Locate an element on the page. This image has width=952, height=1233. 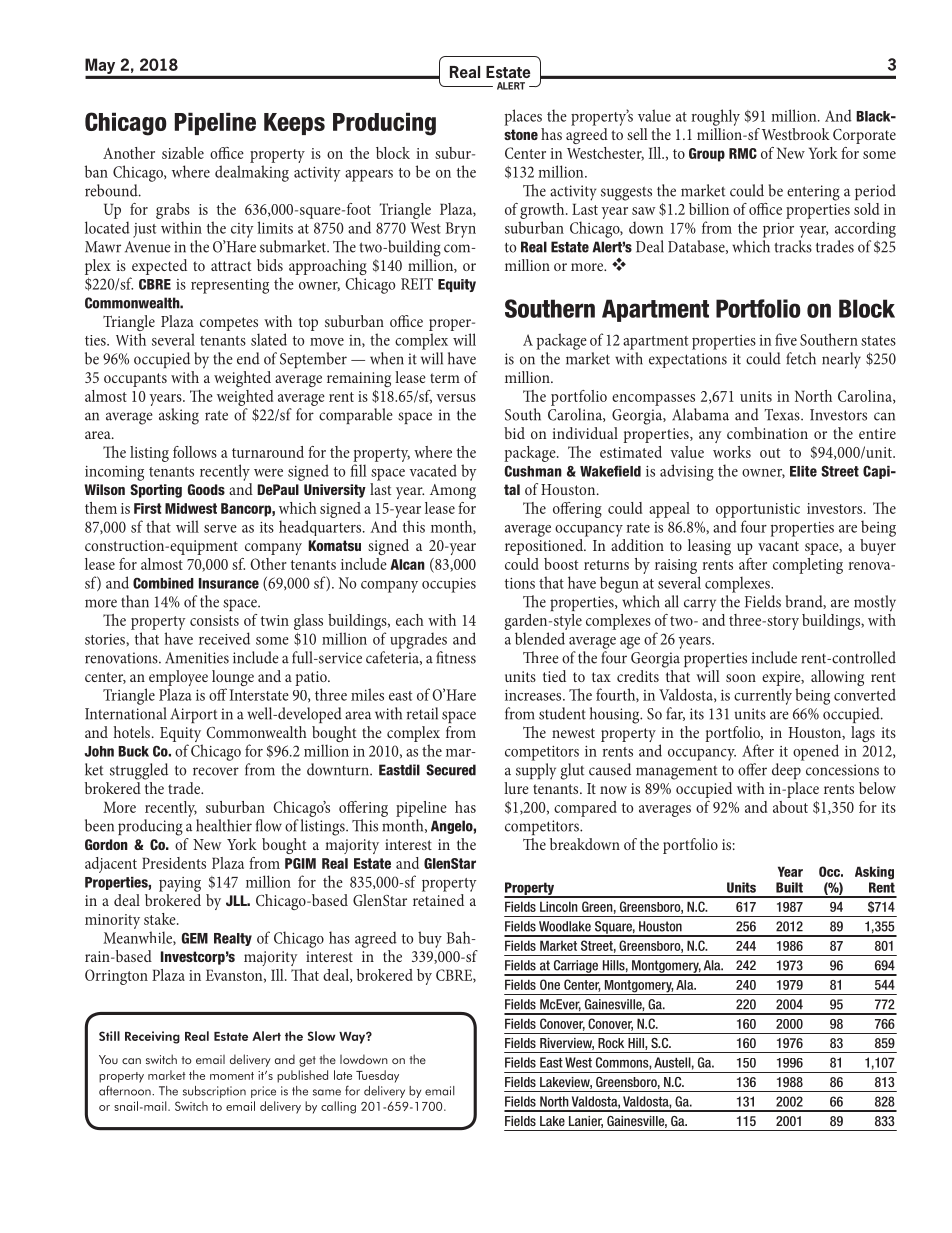
Elite is located at coordinates (803, 471).
